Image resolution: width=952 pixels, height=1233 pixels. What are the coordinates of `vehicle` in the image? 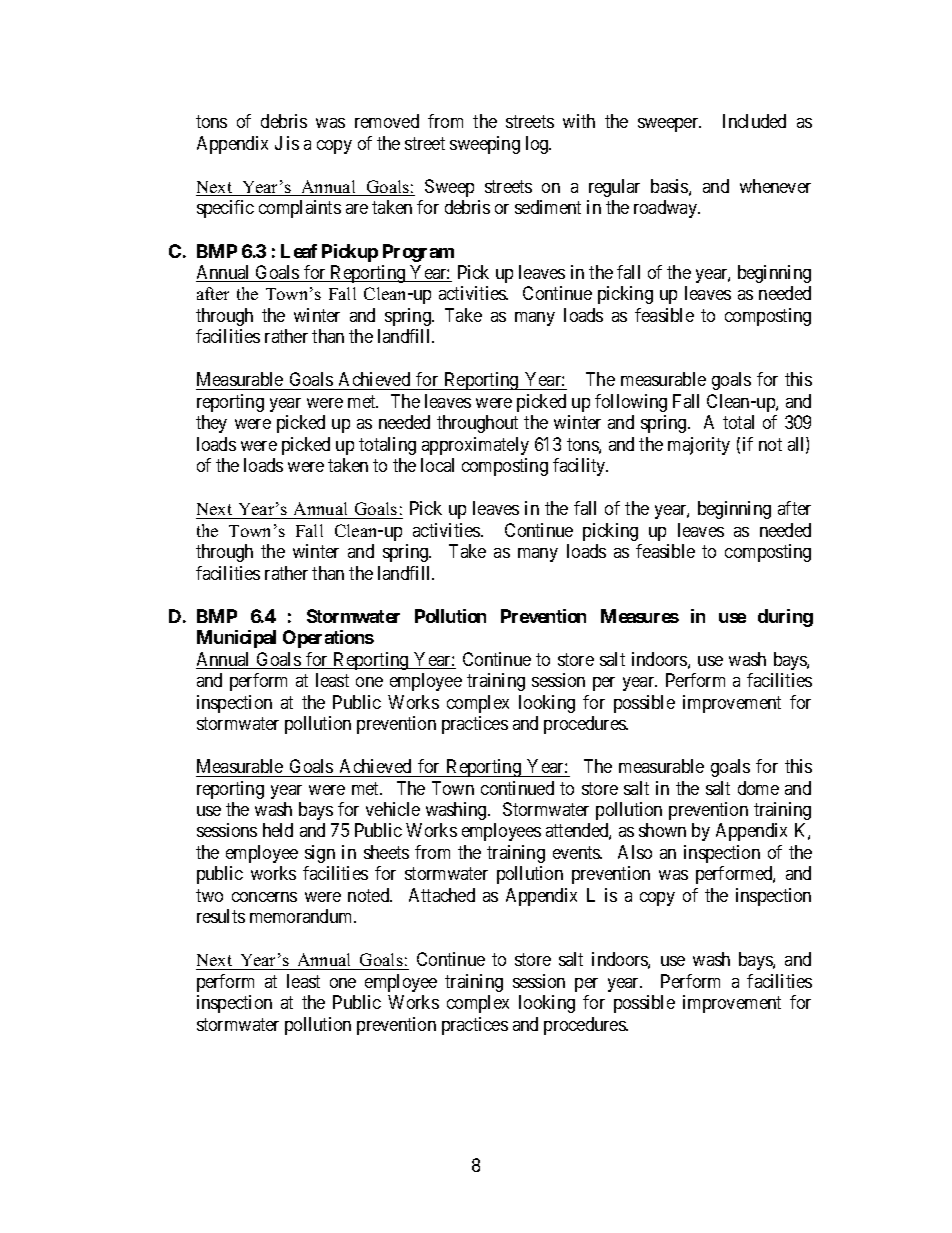 It's located at (393, 809).
